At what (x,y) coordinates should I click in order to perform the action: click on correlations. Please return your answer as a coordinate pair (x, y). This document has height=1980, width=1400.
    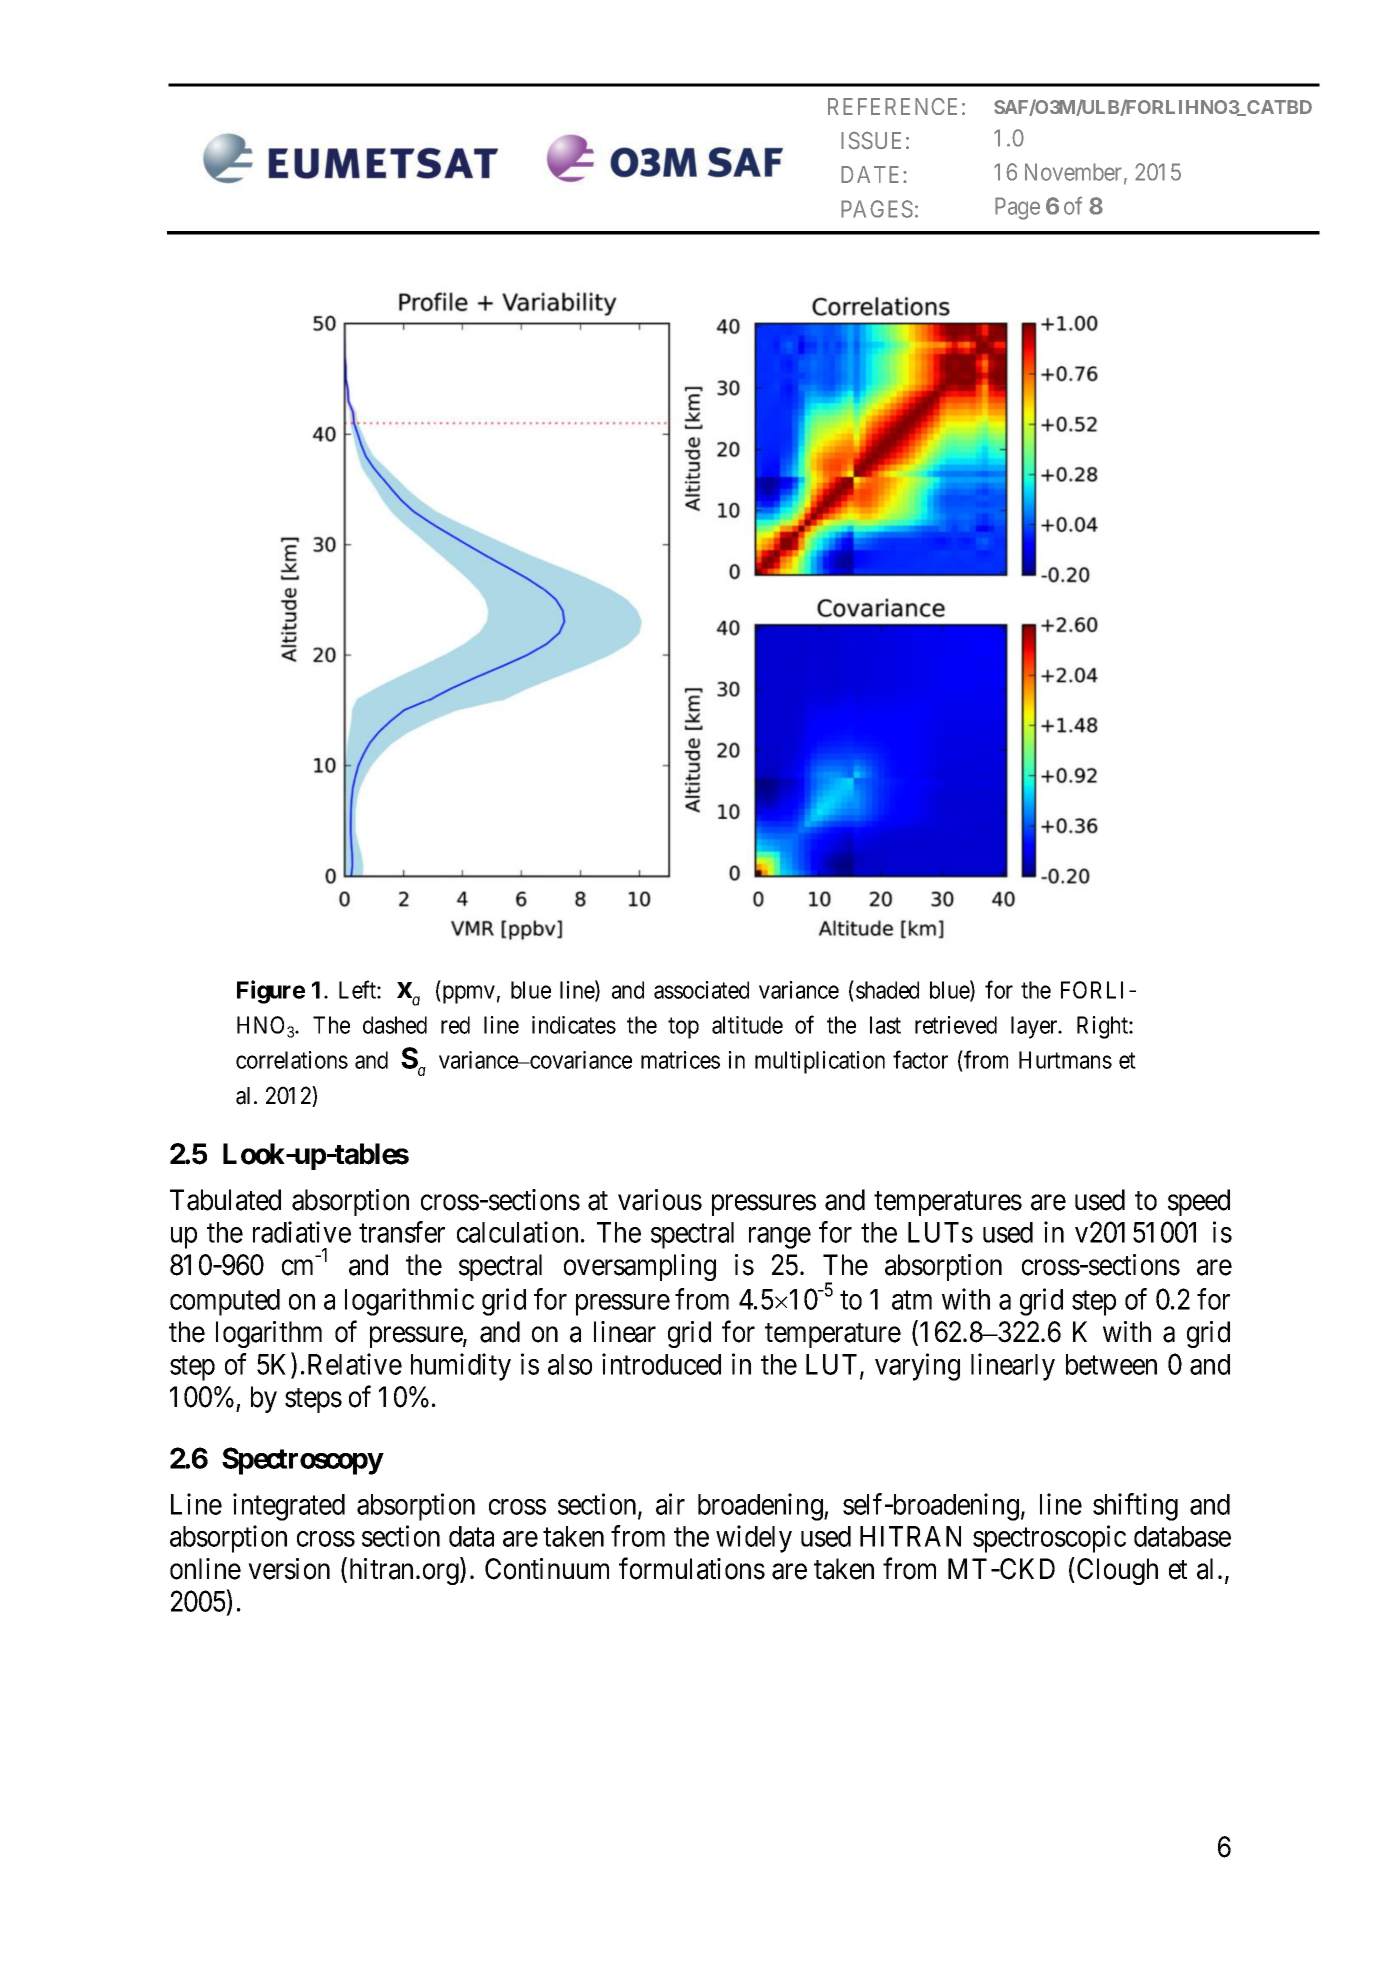
    Looking at the image, I should click on (292, 1060).
